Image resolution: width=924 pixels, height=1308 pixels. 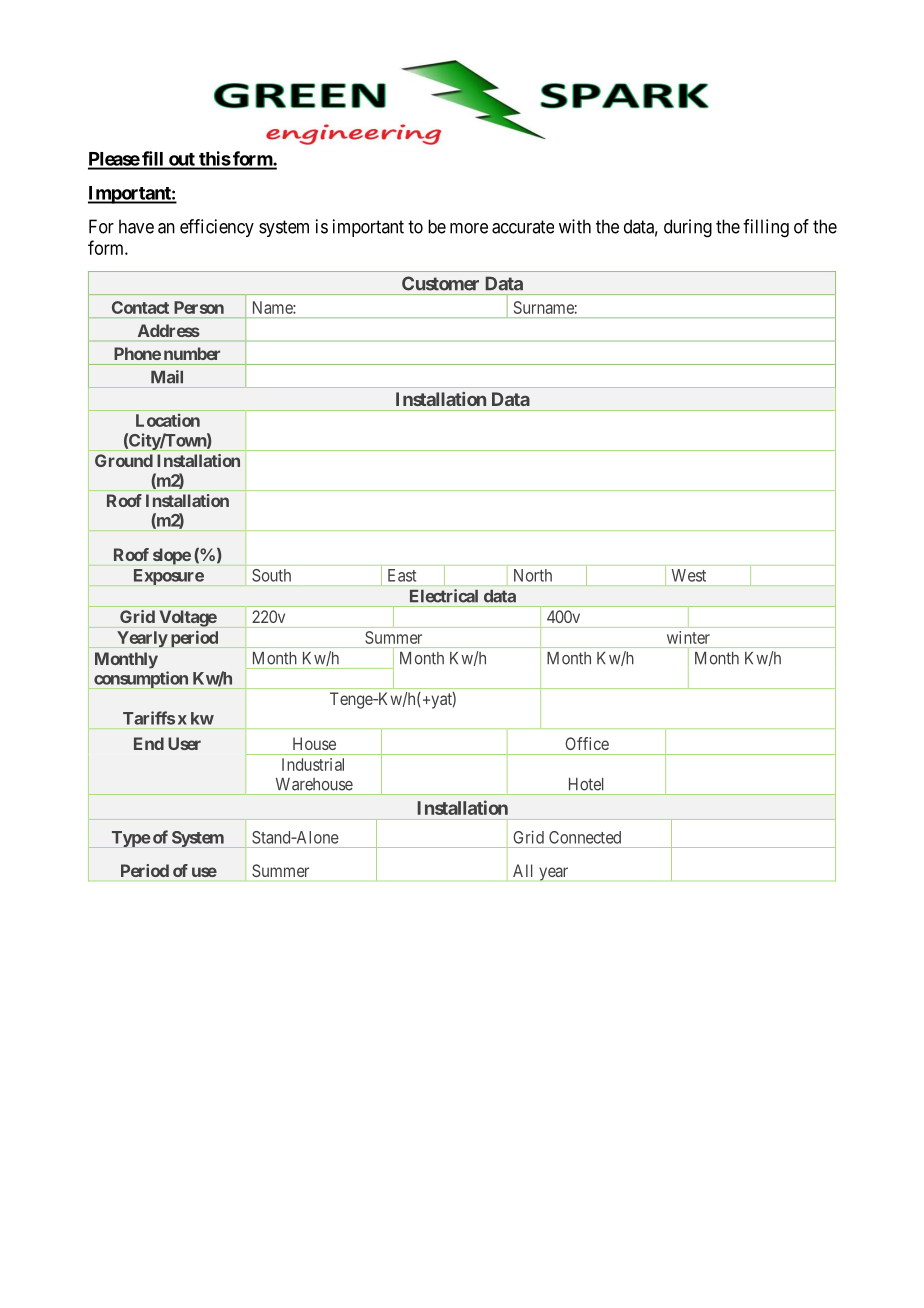 I want to click on South, so click(x=271, y=575).
